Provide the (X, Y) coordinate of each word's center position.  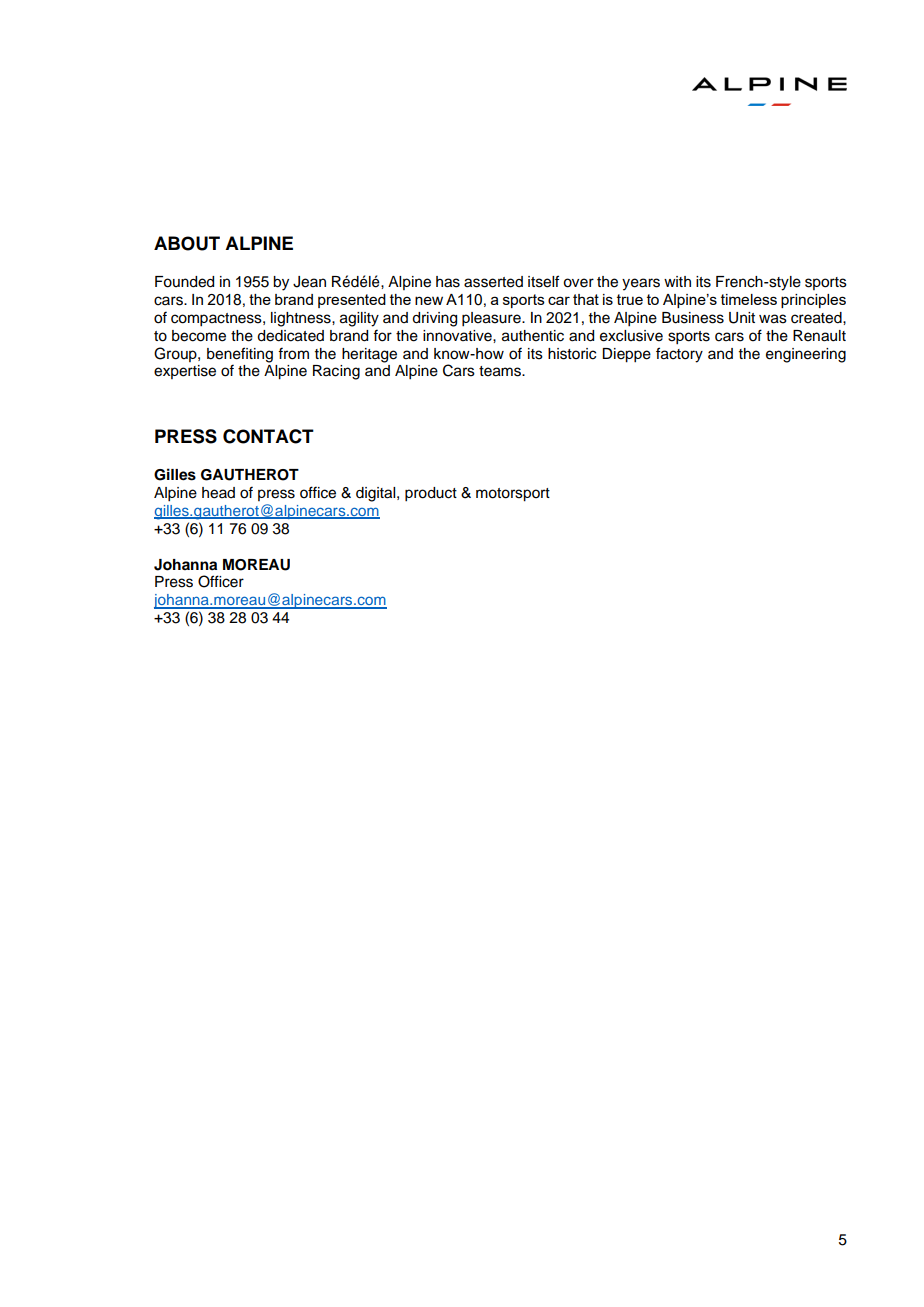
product (431, 494)
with (677, 281)
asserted (493, 282)
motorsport (513, 495)
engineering (806, 355)
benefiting (240, 355)
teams (501, 371)
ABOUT (187, 243)
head (218, 493)
